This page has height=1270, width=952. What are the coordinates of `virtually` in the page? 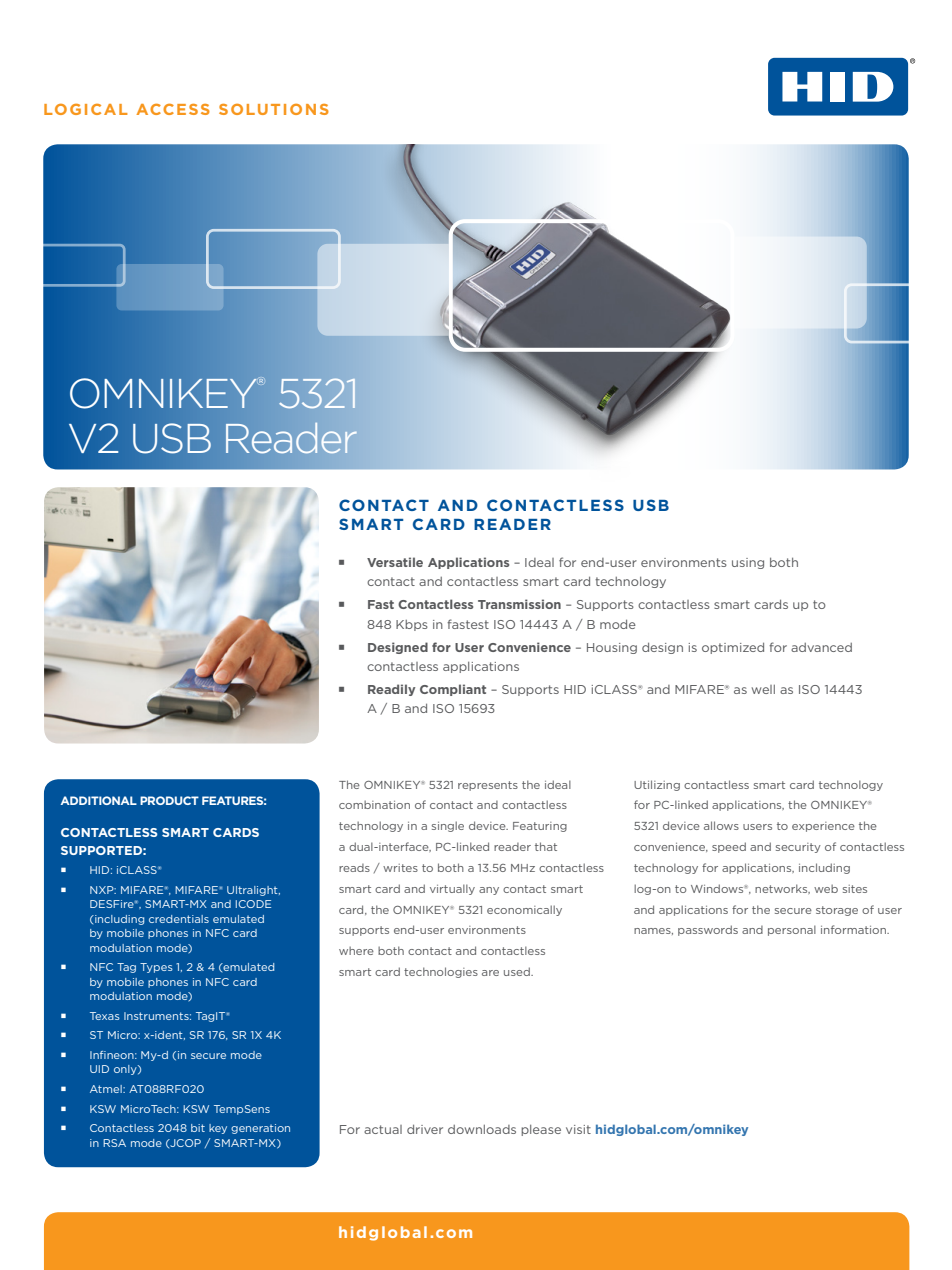 It's located at (452, 889).
